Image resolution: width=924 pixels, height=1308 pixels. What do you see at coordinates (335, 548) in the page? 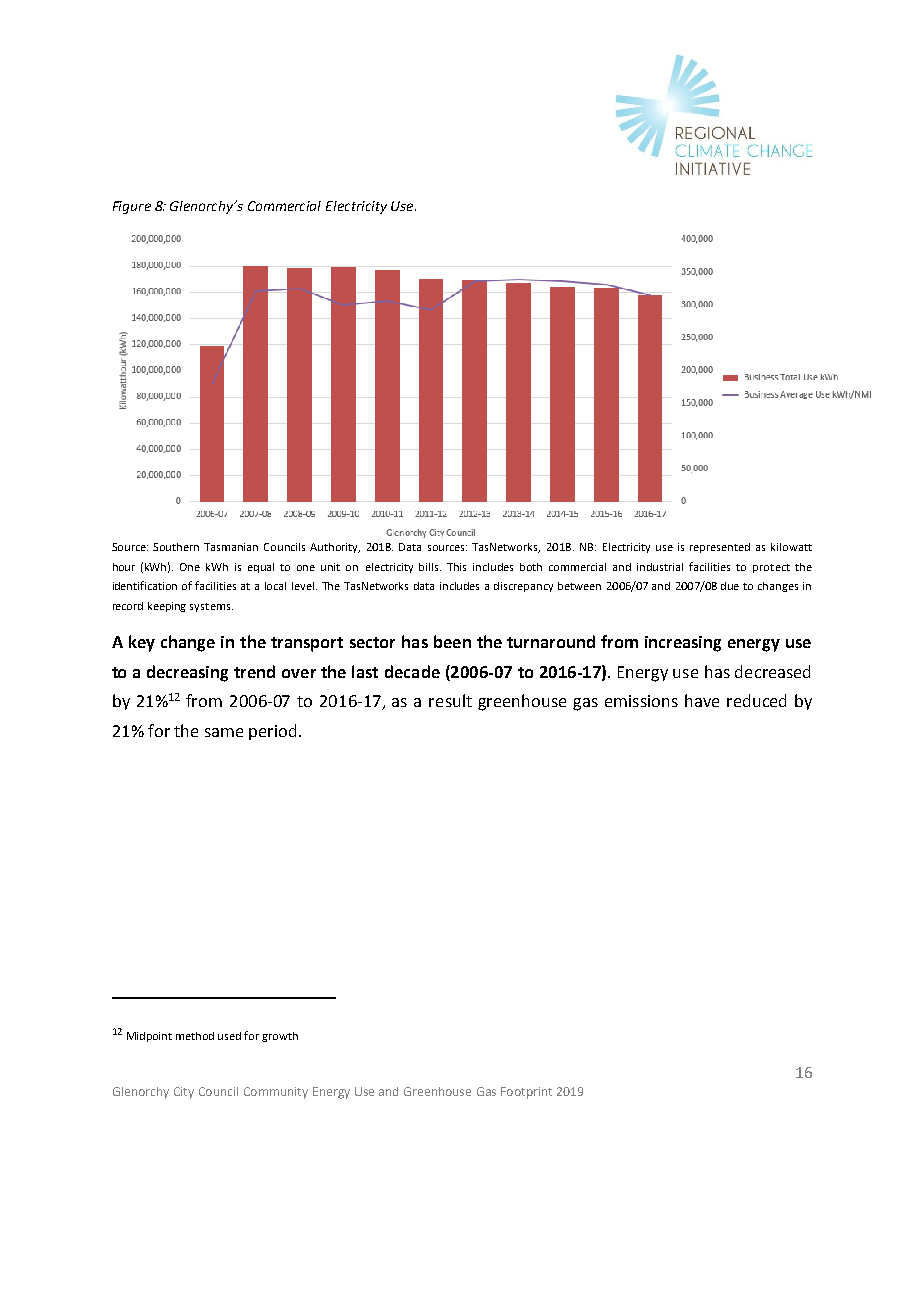
I see `Authority` at bounding box center [335, 548].
